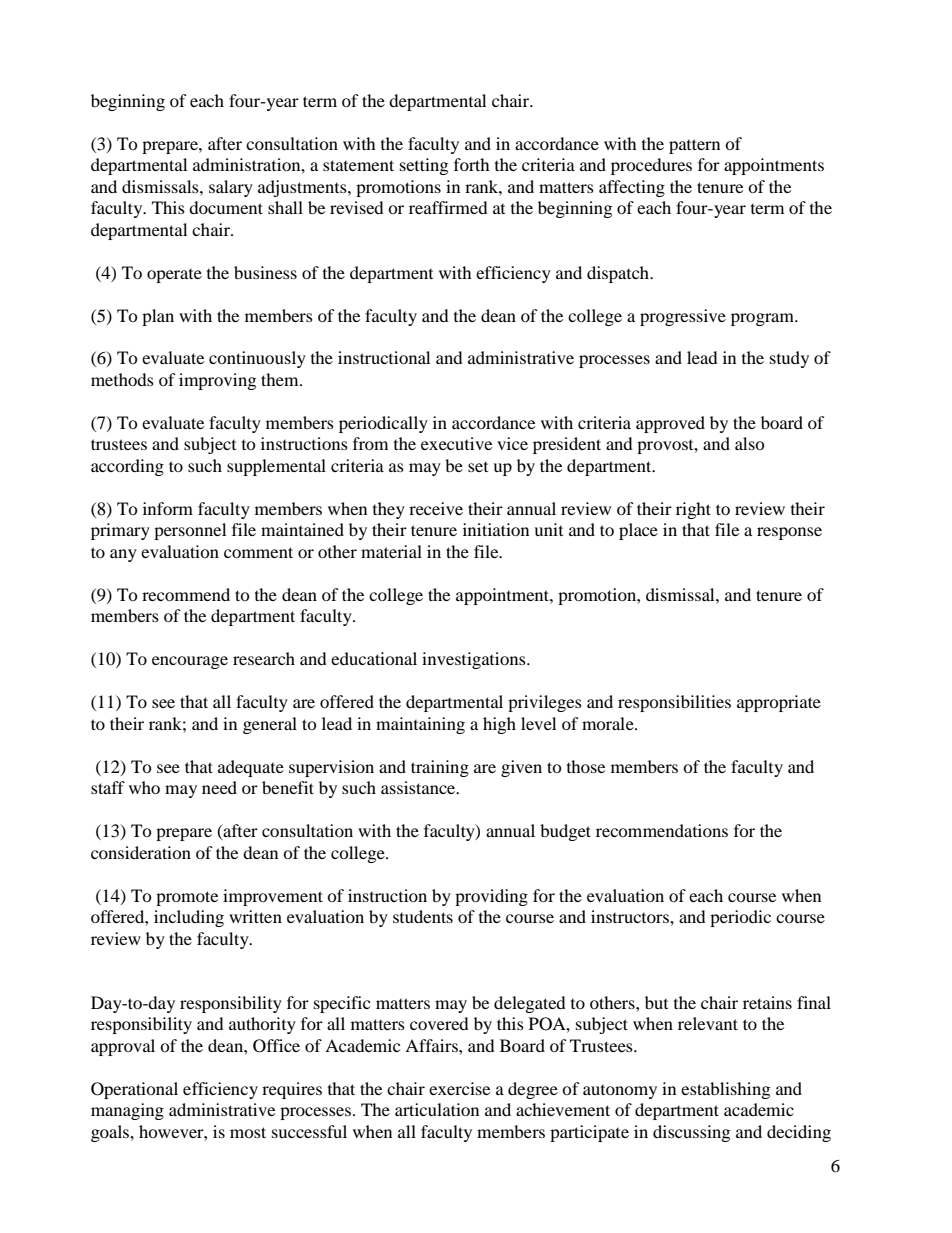  I want to click on need, so click(219, 787).
